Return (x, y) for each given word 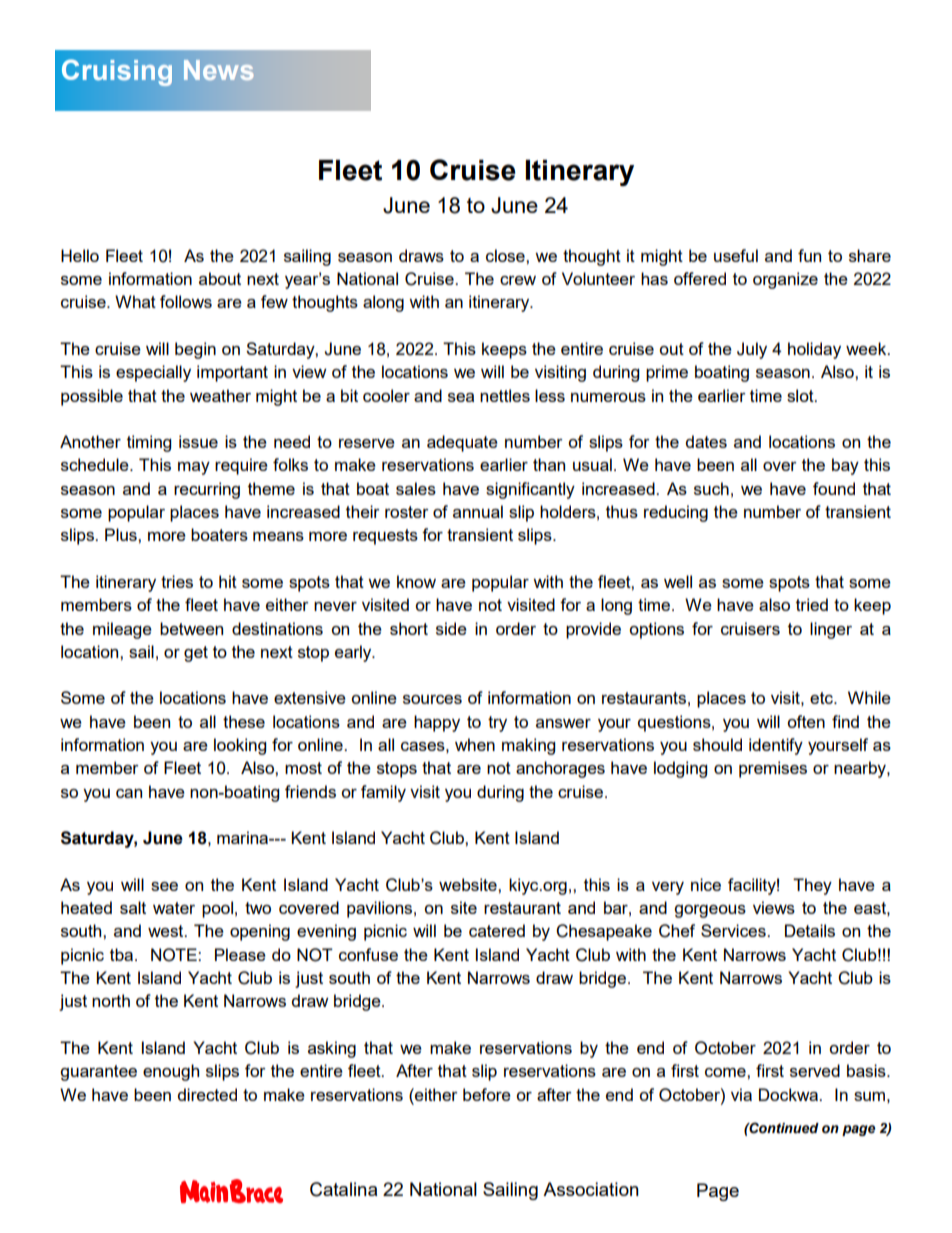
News (219, 70)
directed (207, 1094)
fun (809, 255)
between (191, 628)
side (451, 628)
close (506, 255)
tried (812, 604)
